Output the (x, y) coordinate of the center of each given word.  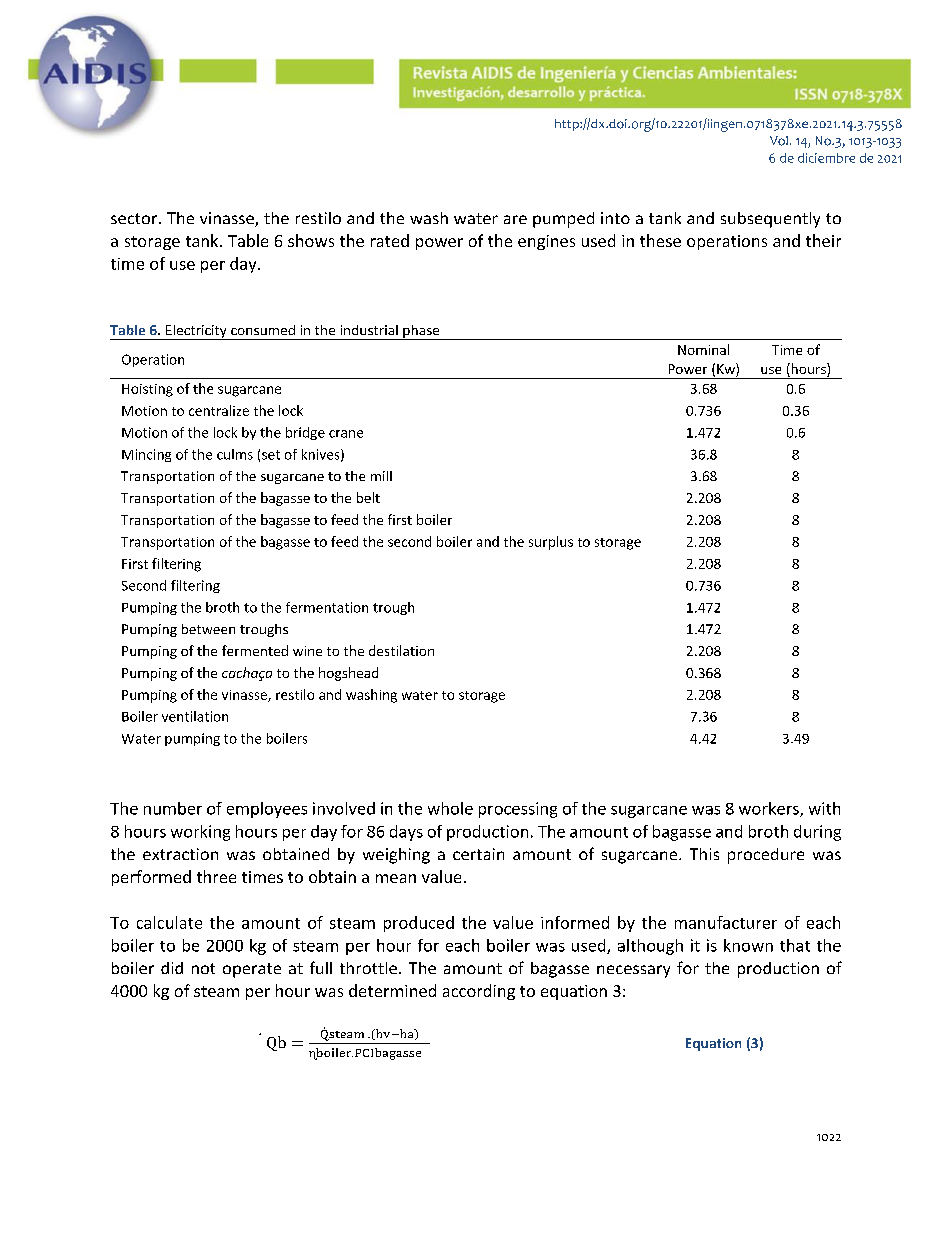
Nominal (703, 349)
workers (770, 809)
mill (381, 476)
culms (235, 454)
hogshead (348, 674)
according (479, 992)
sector (135, 218)
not (203, 968)
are (515, 219)
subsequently (770, 220)
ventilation (195, 716)
